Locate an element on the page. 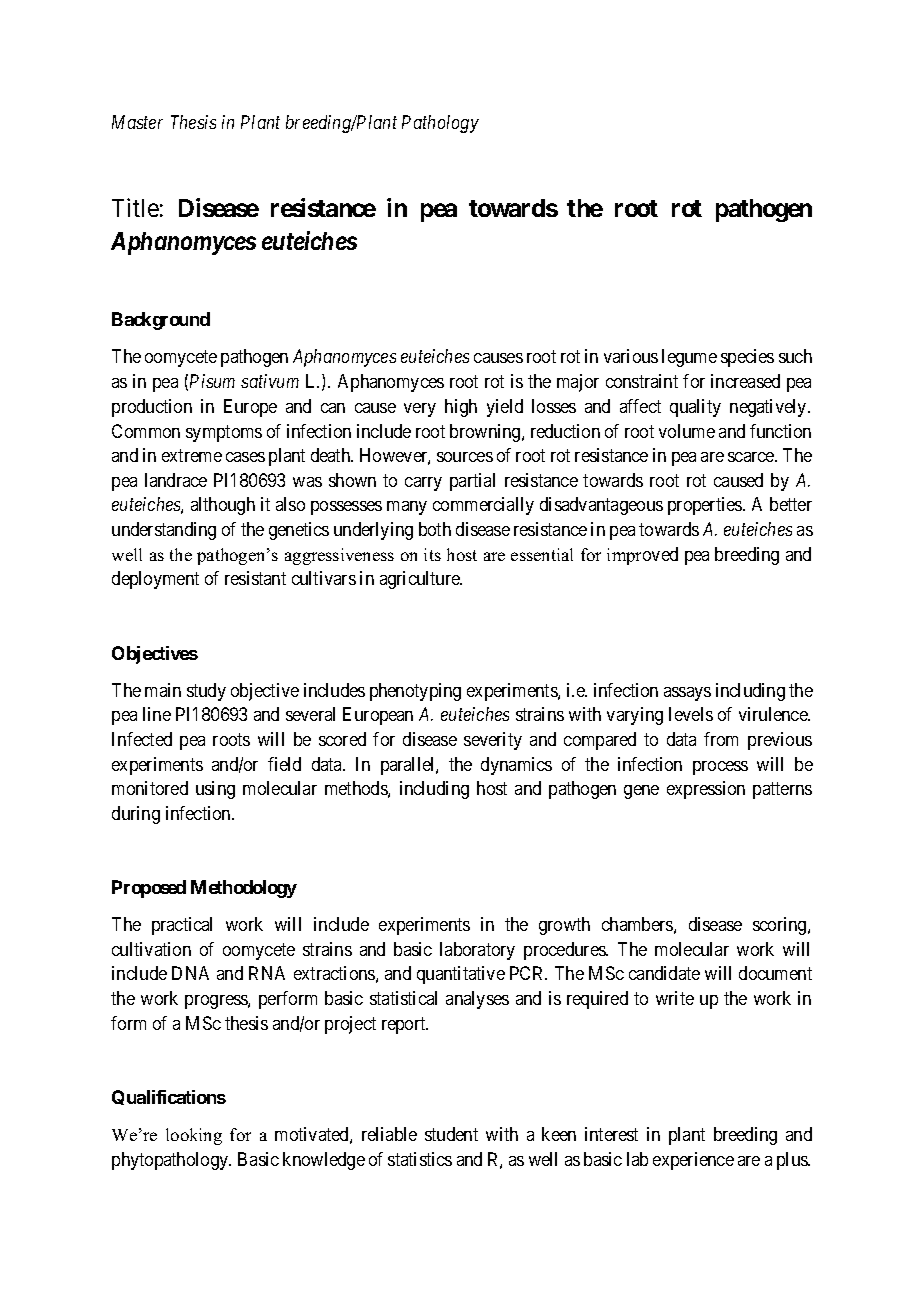  looking is located at coordinates (194, 1136).
